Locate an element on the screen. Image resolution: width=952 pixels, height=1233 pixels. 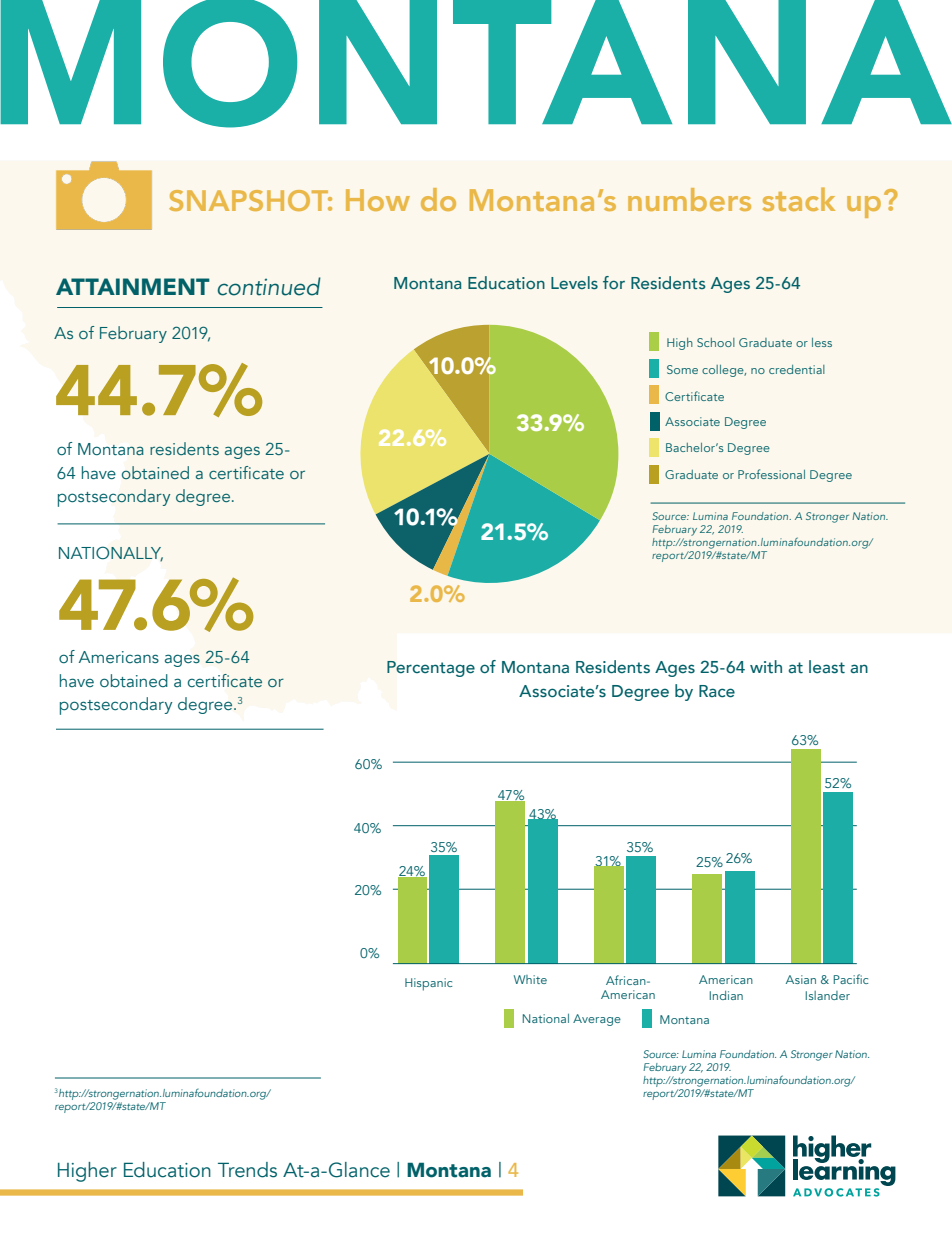
with is located at coordinates (766, 667).
